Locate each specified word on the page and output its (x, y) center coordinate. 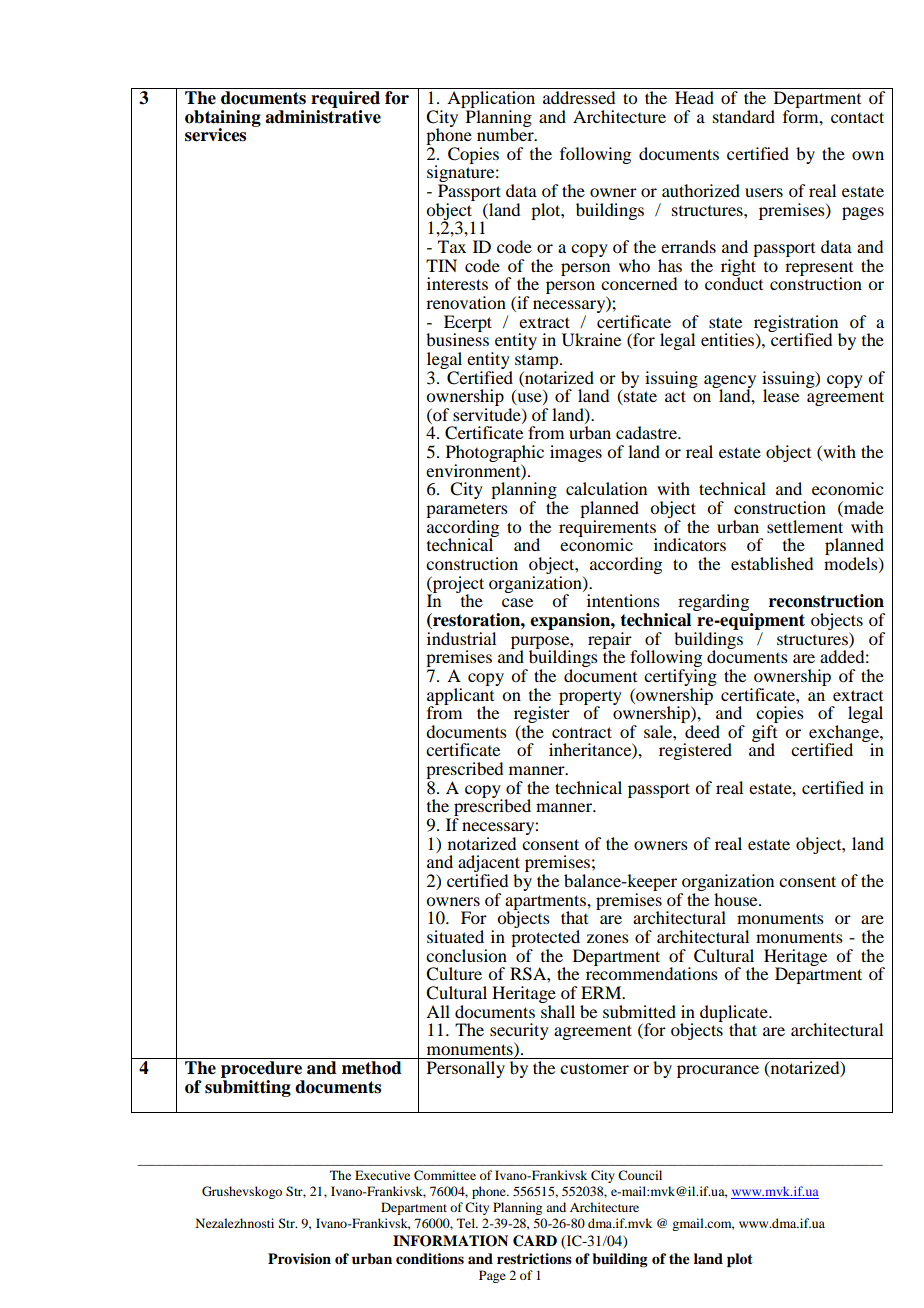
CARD (535, 1241)
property (590, 698)
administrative (323, 115)
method (372, 1068)
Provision (299, 1258)
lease (781, 395)
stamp (538, 362)
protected (545, 938)
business (457, 338)
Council (640, 1175)
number (506, 133)
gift (764, 734)
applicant (462, 696)
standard (744, 116)
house (737, 899)
